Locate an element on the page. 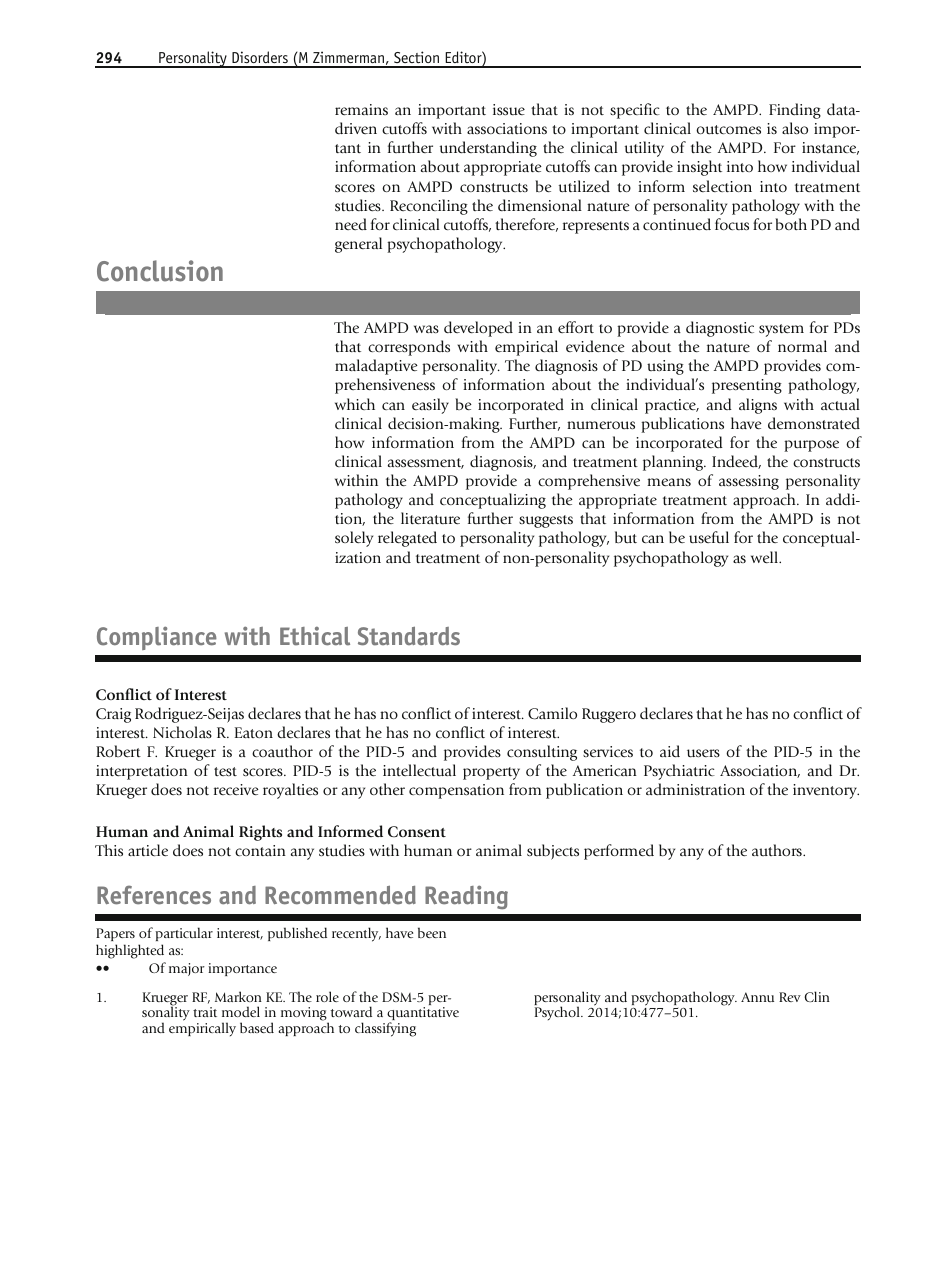 Image resolution: width=952 pixels, height=1265 pixels. users is located at coordinates (703, 753).
